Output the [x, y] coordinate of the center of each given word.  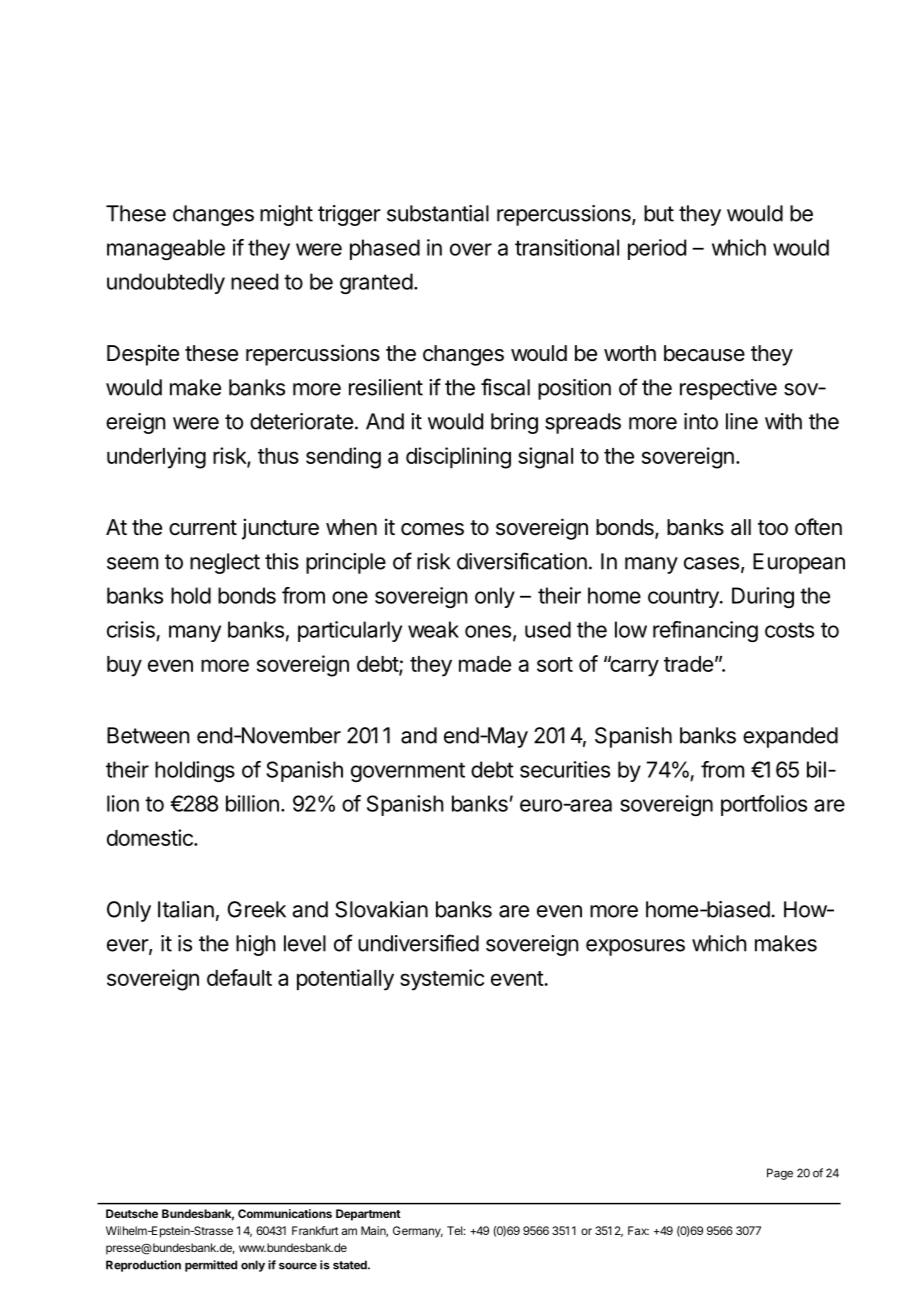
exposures [635, 947]
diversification [522, 561]
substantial [438, 213]
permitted [211, 1266]
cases [711, 563]
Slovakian [381, 909]
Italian [186, 909]
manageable [166, 249]
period [657, 249]
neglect [225, 563]
